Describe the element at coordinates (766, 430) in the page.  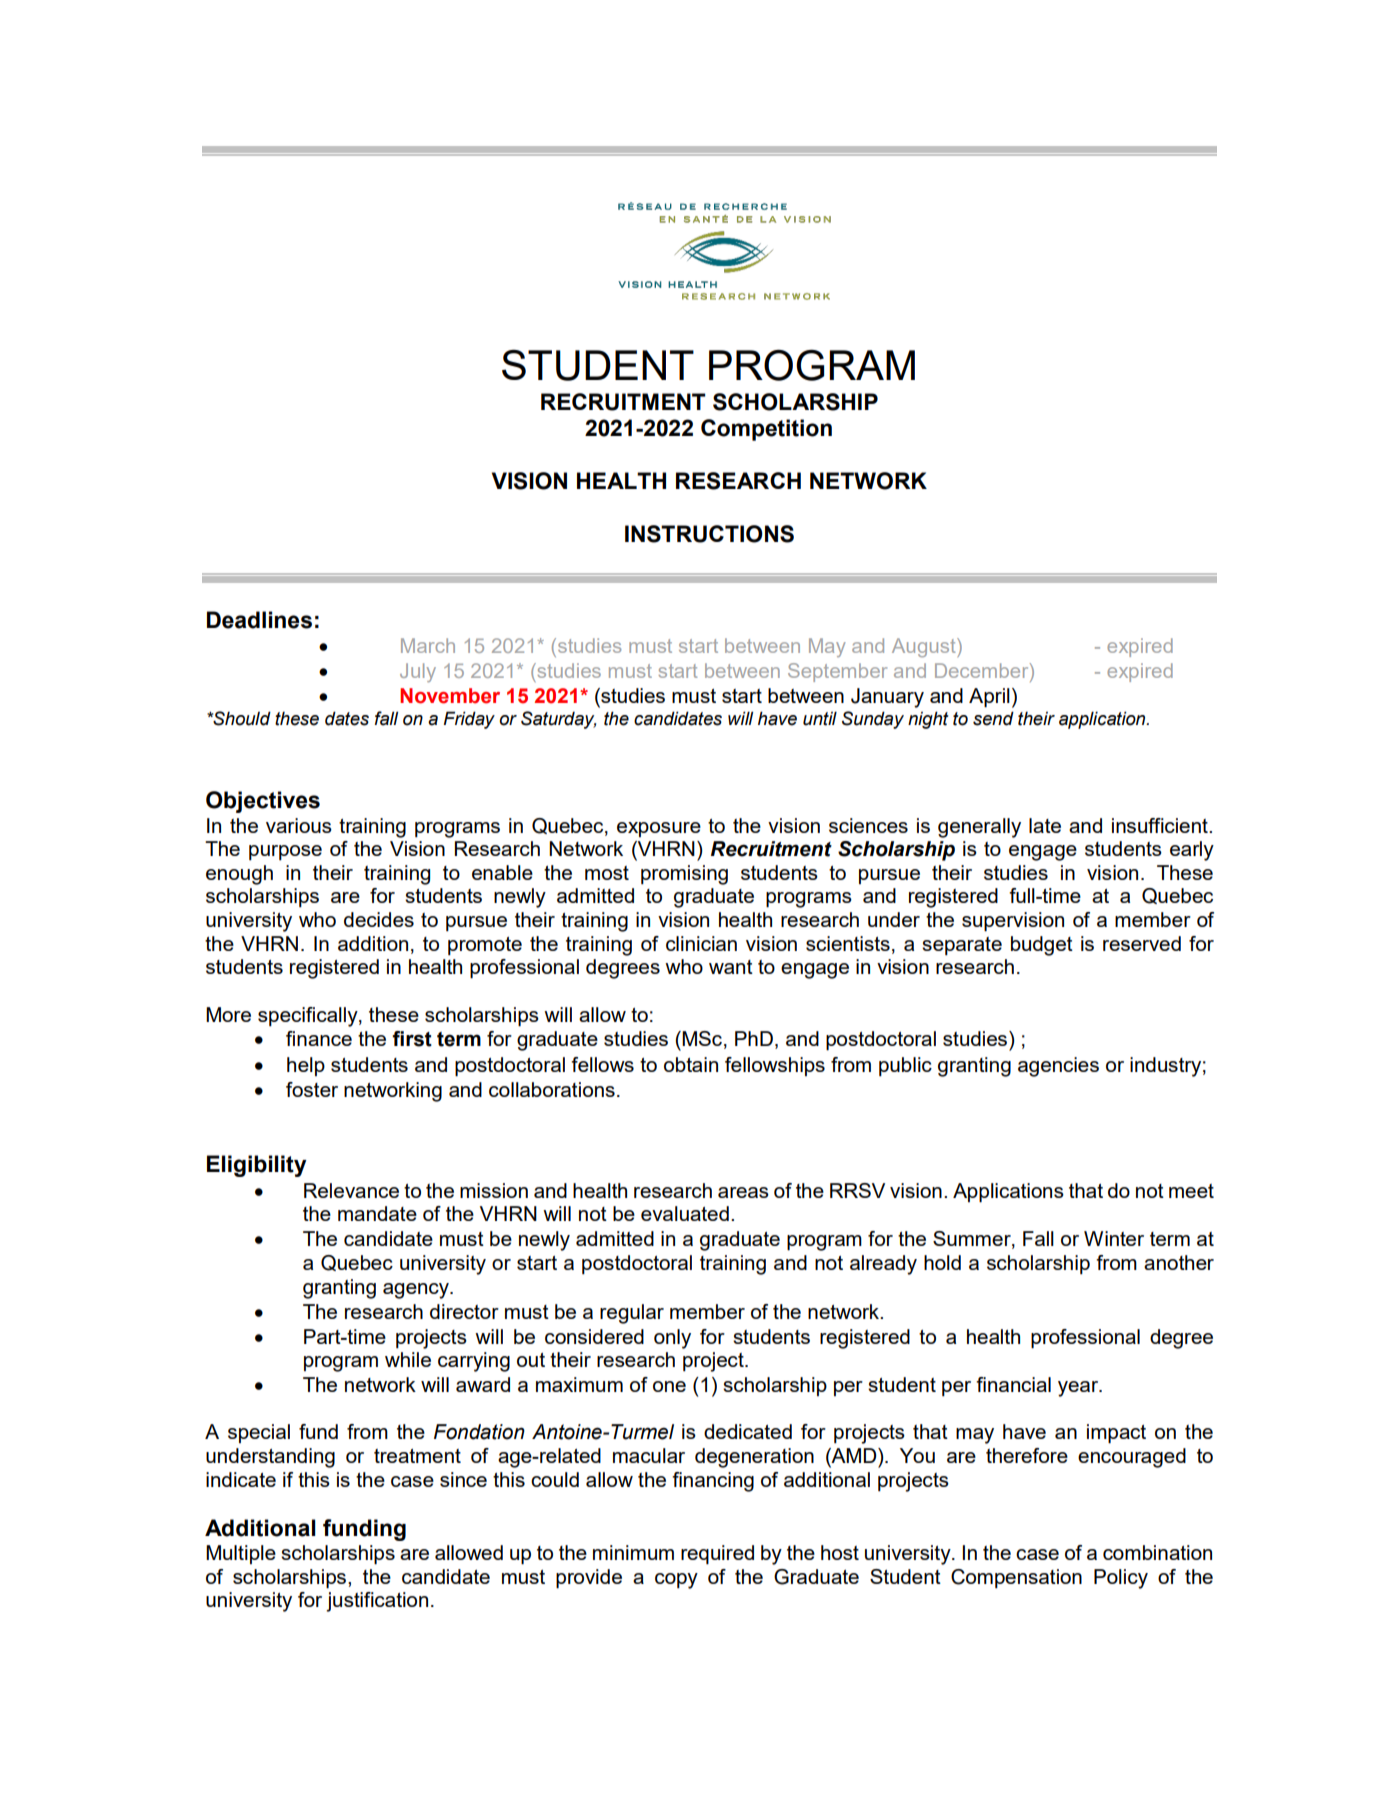
I see `Competition` at that location.
